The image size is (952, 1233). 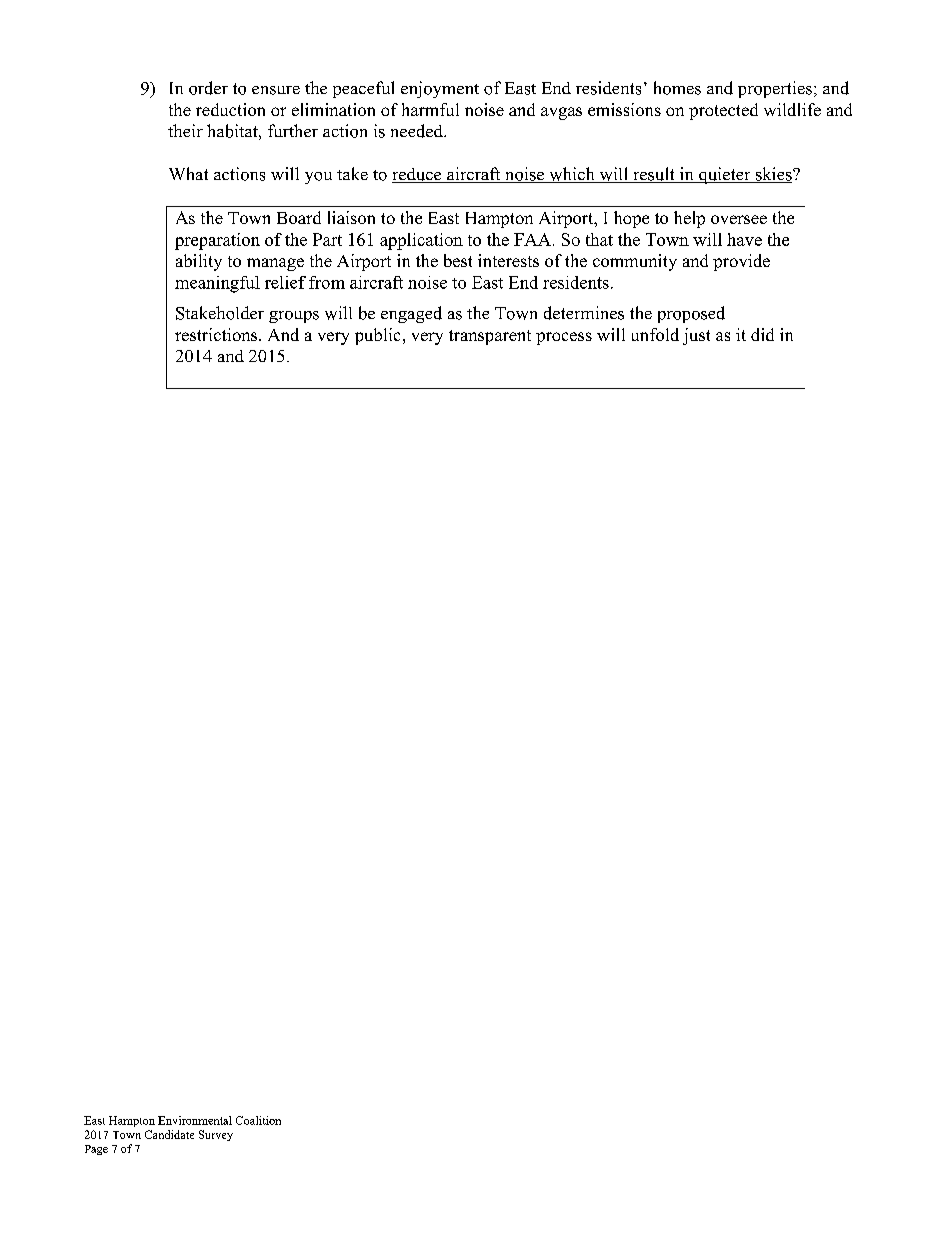 What do you see at coordinates (696, 336) in the screenshot?
I see `just` at bounding box center [696, 336].
